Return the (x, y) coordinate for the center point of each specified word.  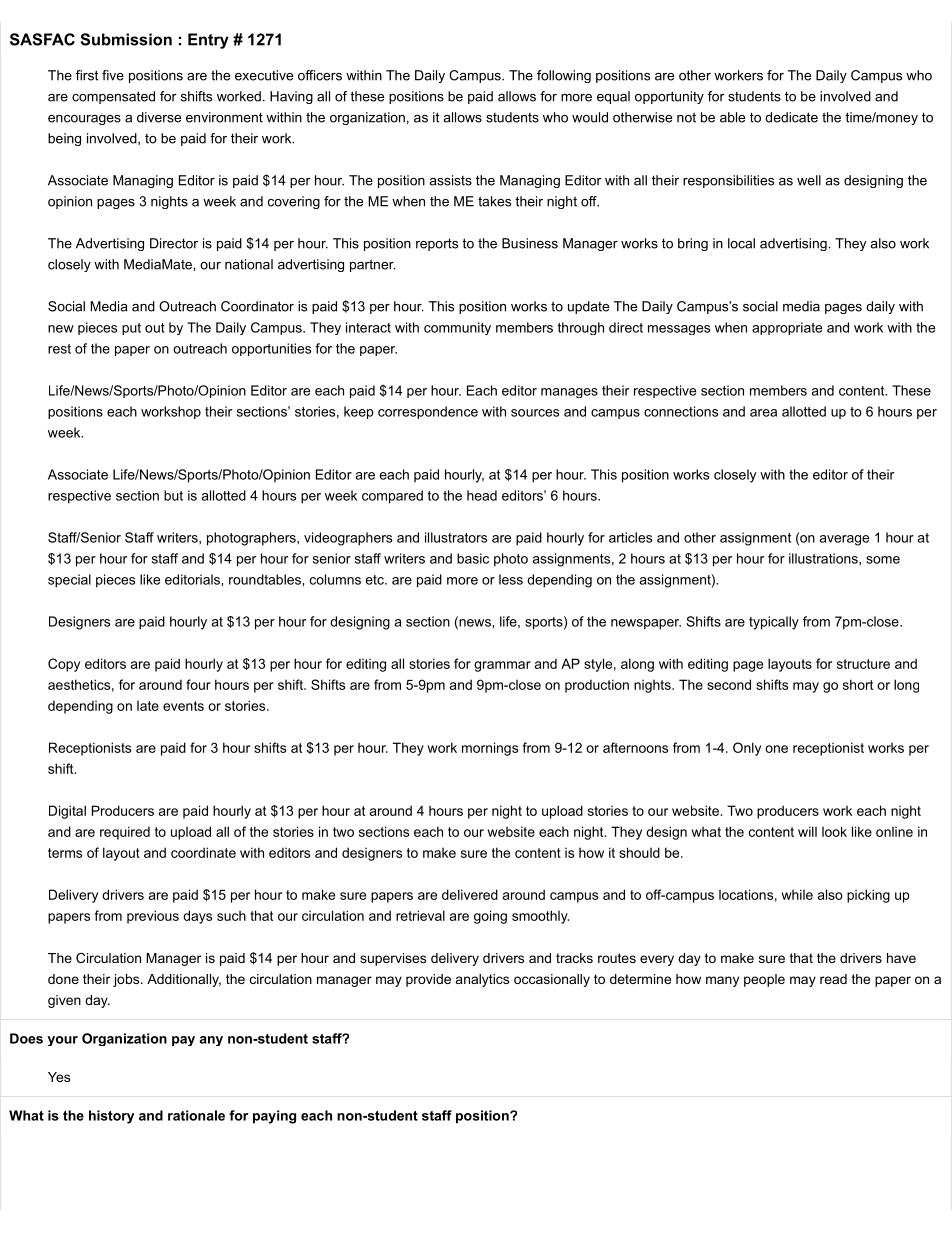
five (113, 75)
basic (473, 558)
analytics (482, 980)
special (69, 581)
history (111, 1117)
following (564, 76)
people (764, 980)
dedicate (791, 117)
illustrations (824, 558)
